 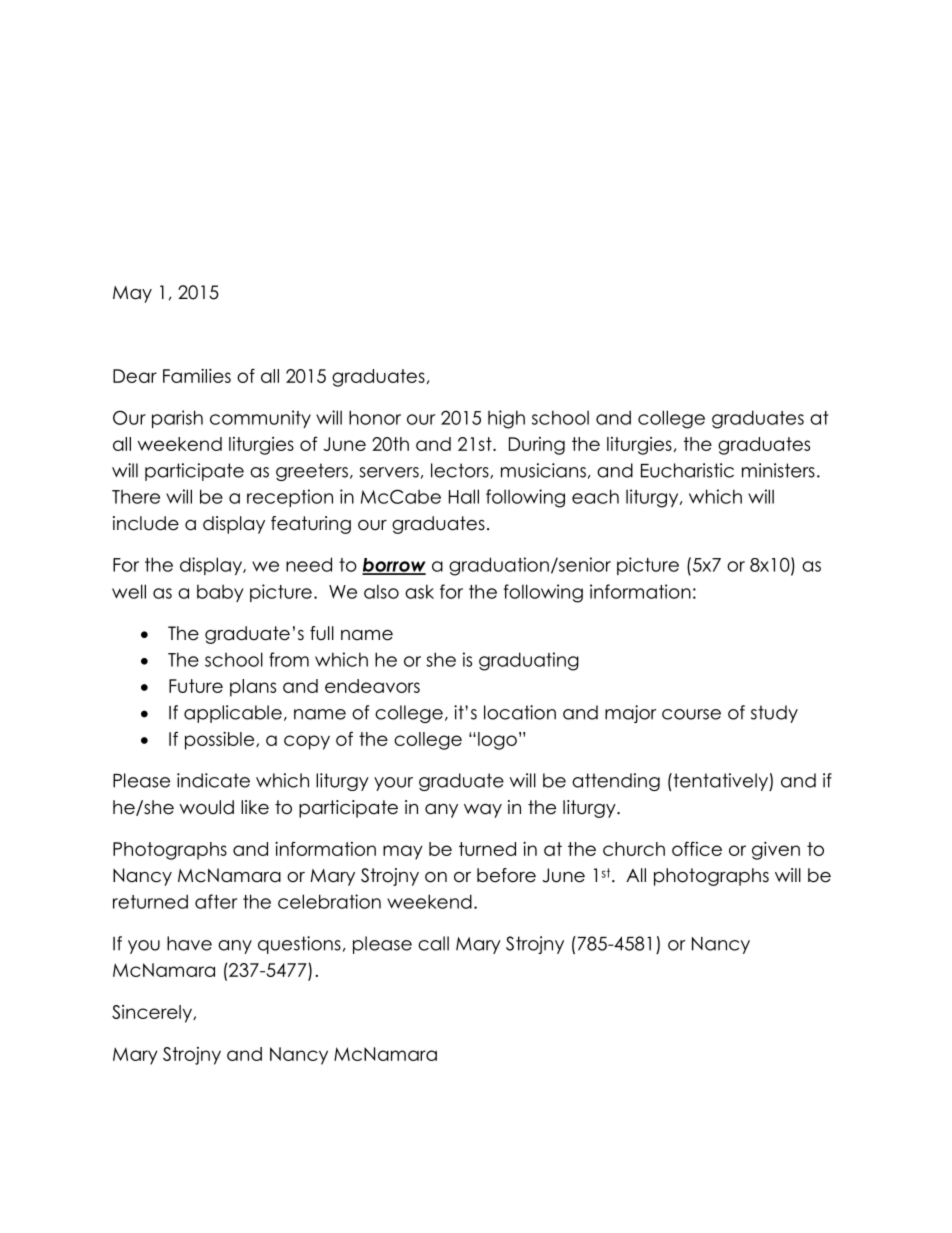 What do you see at coordinates (153, 1014) in the screenshot?
I see `Sincerely` at bounding box center [153, 1014].
